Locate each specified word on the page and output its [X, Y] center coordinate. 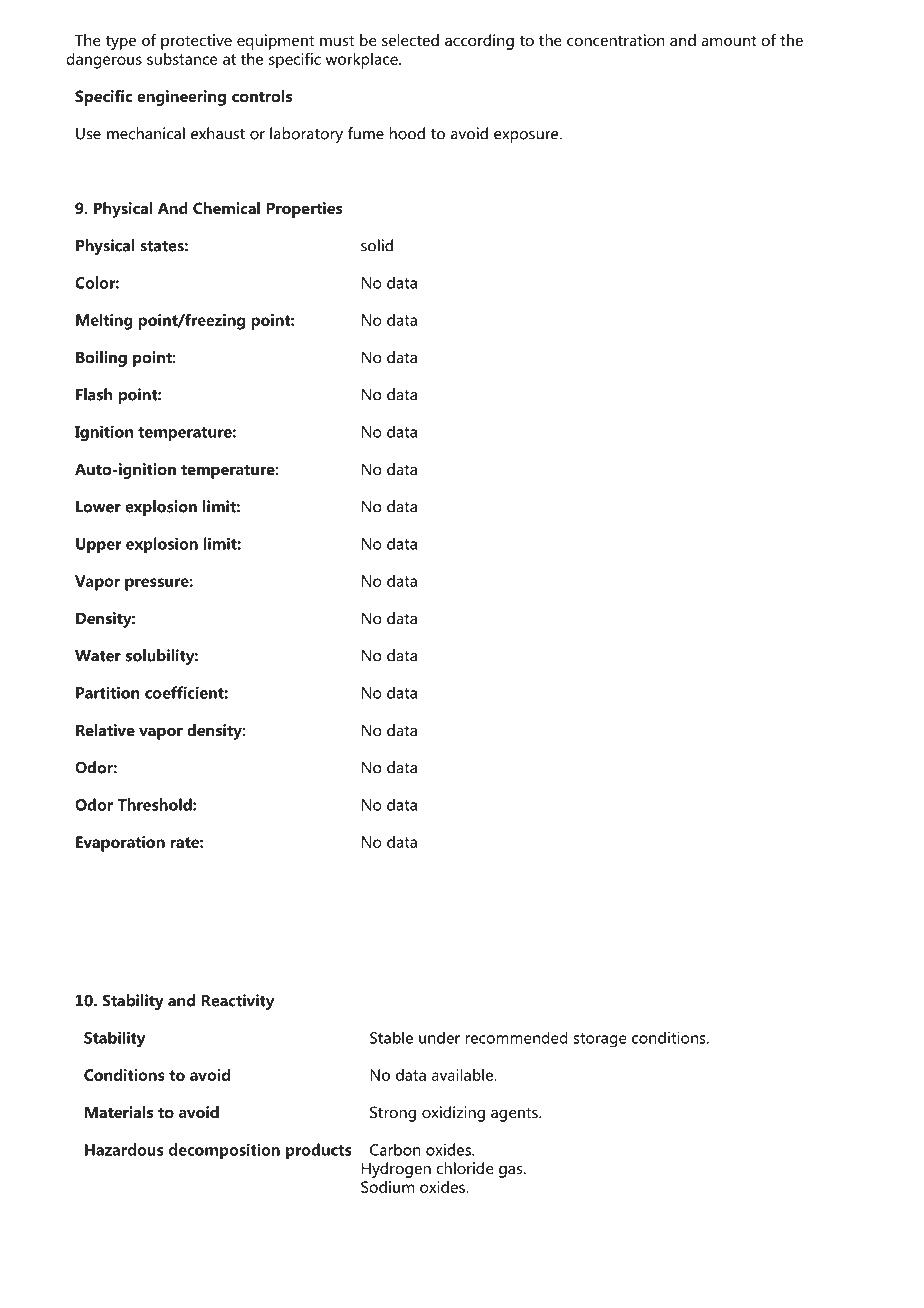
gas [512, 1171]
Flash [94, 394]
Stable [391, 1038]
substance [182, 59]
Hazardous [124, 1149]
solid [377, 245]
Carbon [395, 1149]
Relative [105, 730]
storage [600, 1040]
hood [407, 133]
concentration [616, 40]
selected [410, 40]
